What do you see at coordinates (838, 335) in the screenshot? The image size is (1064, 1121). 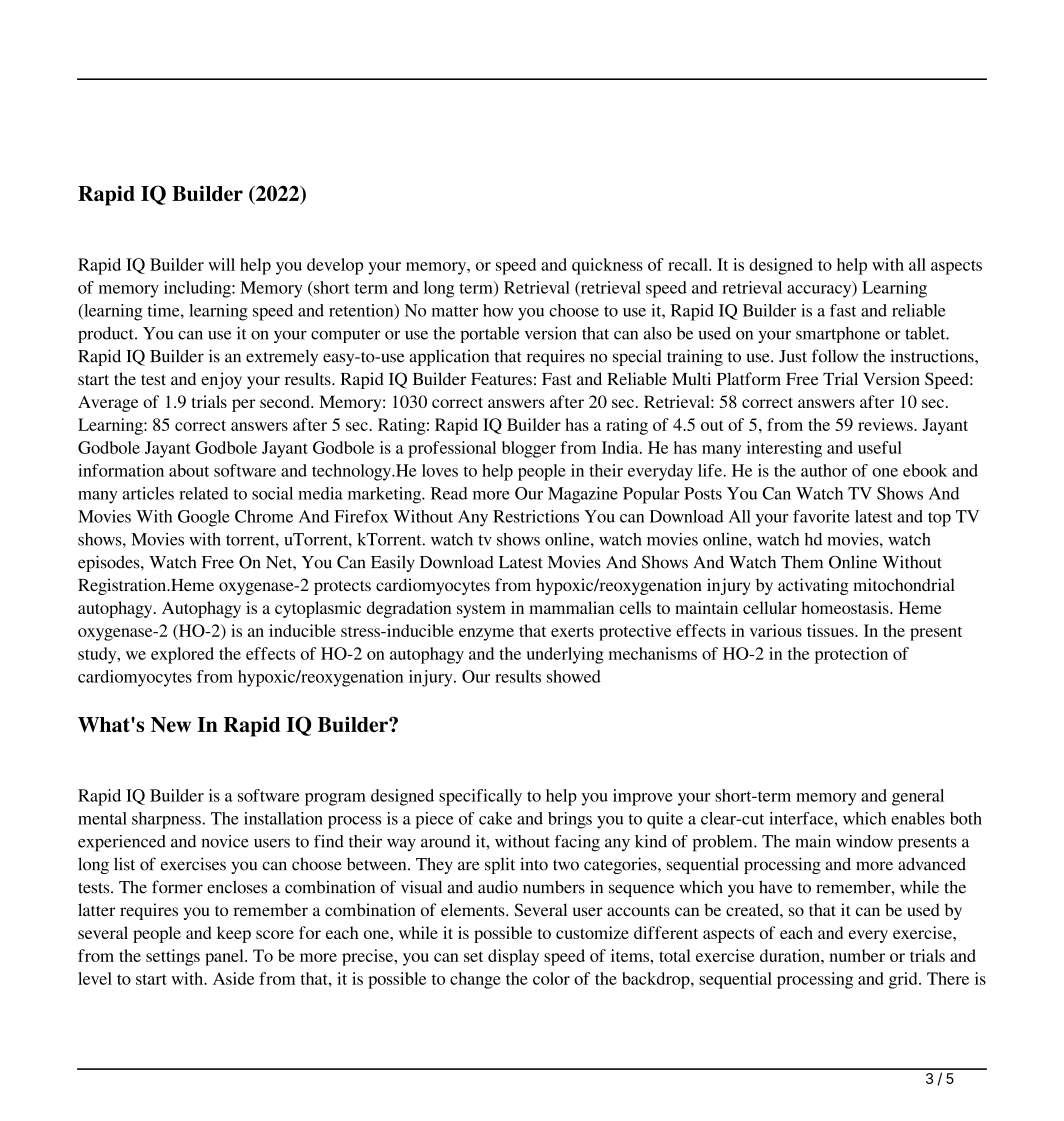 I see `smartphone` at bounding box center [838, 335].
